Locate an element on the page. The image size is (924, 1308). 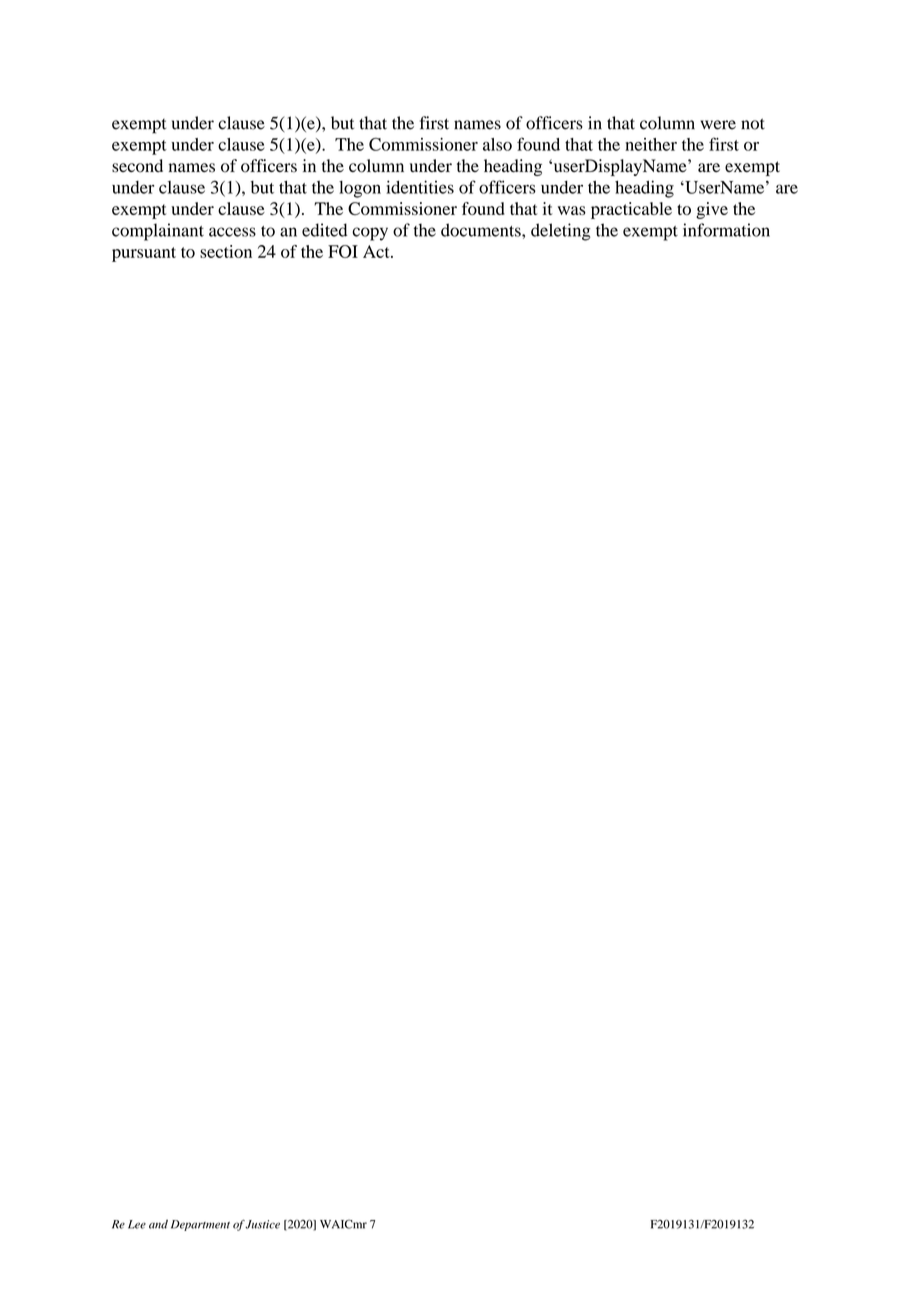
identities is located at coordinates (420, 187).
